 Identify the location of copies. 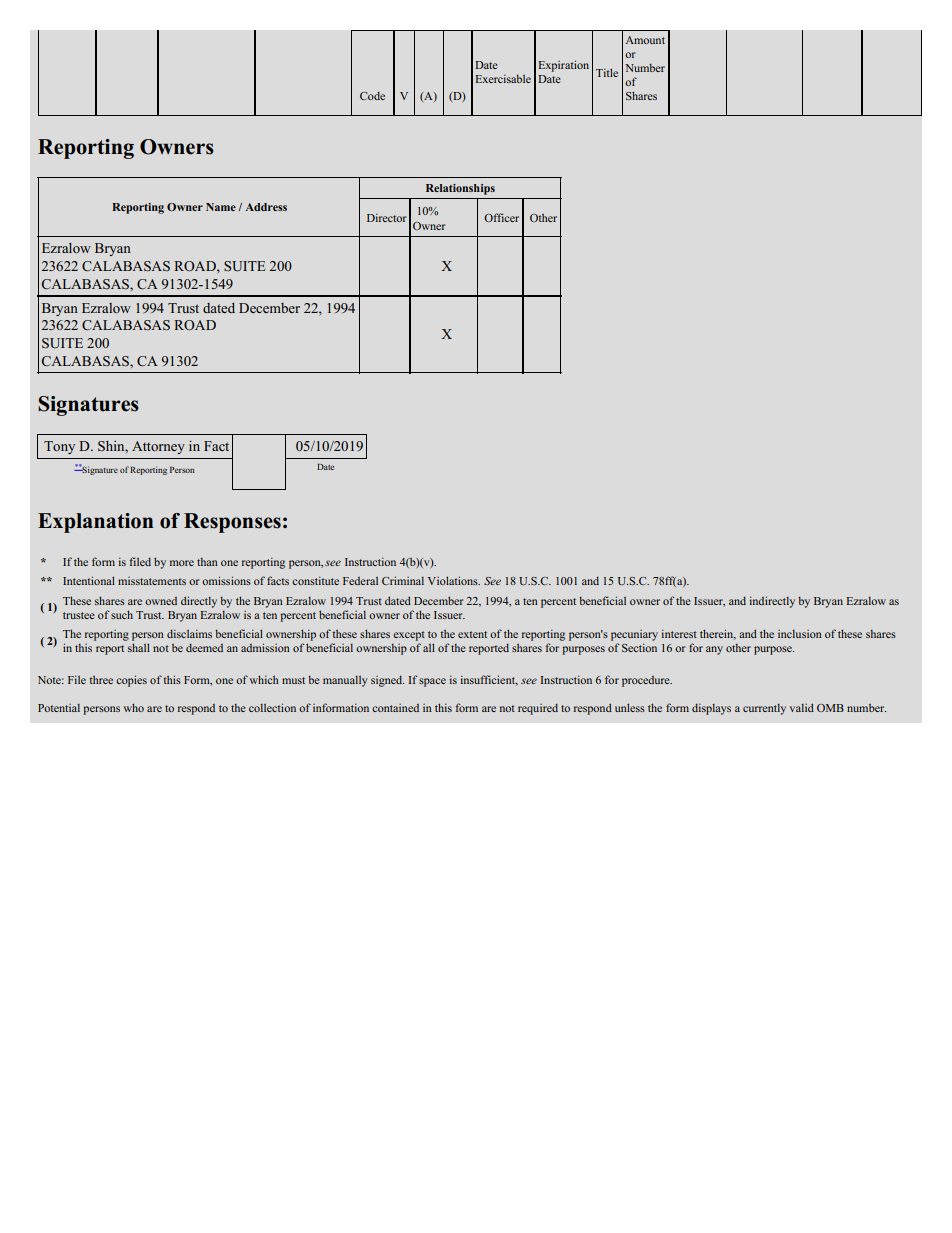
(131, 681).
